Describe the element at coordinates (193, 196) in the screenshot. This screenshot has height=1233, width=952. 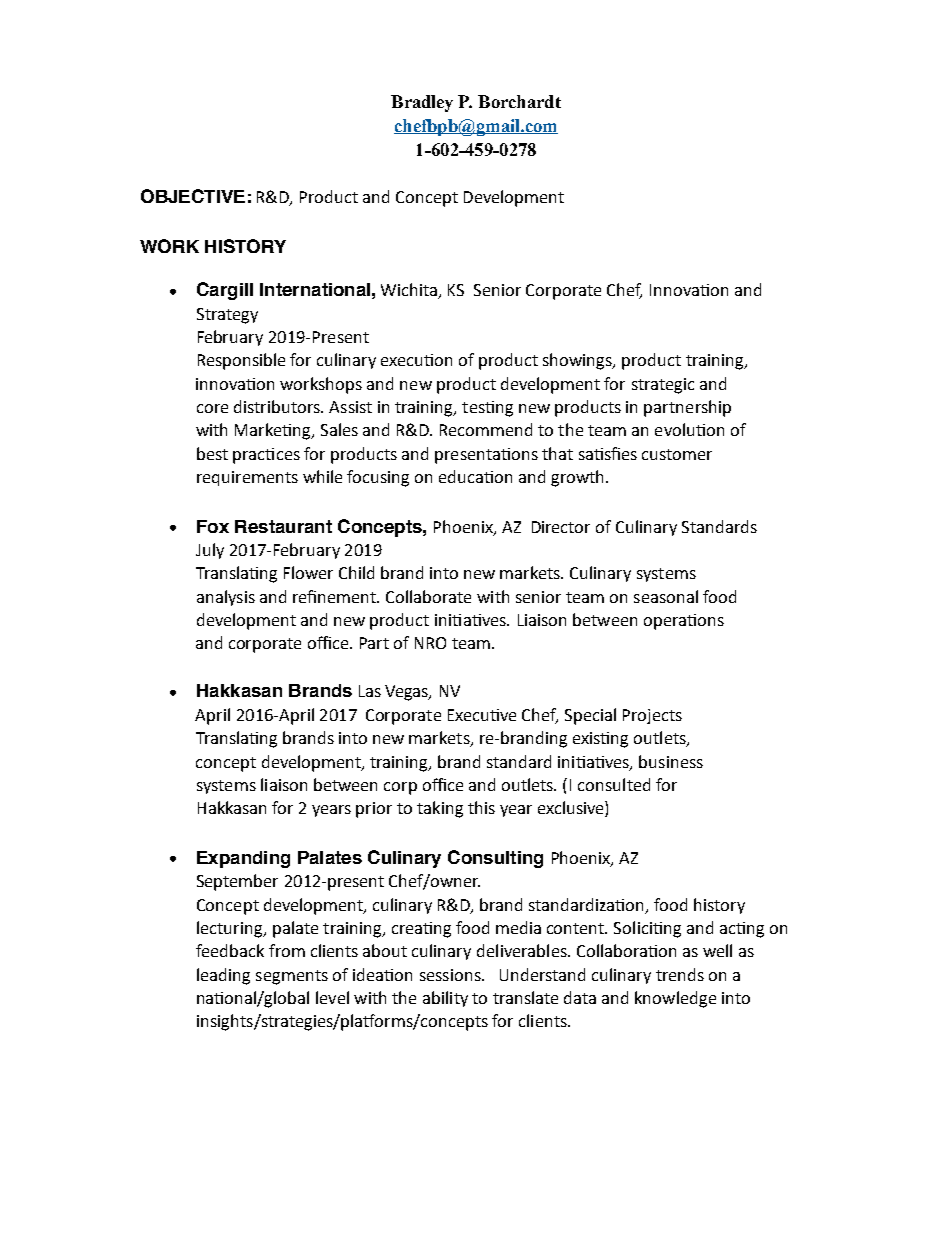
I see `OBJECTIVE` at that location.
